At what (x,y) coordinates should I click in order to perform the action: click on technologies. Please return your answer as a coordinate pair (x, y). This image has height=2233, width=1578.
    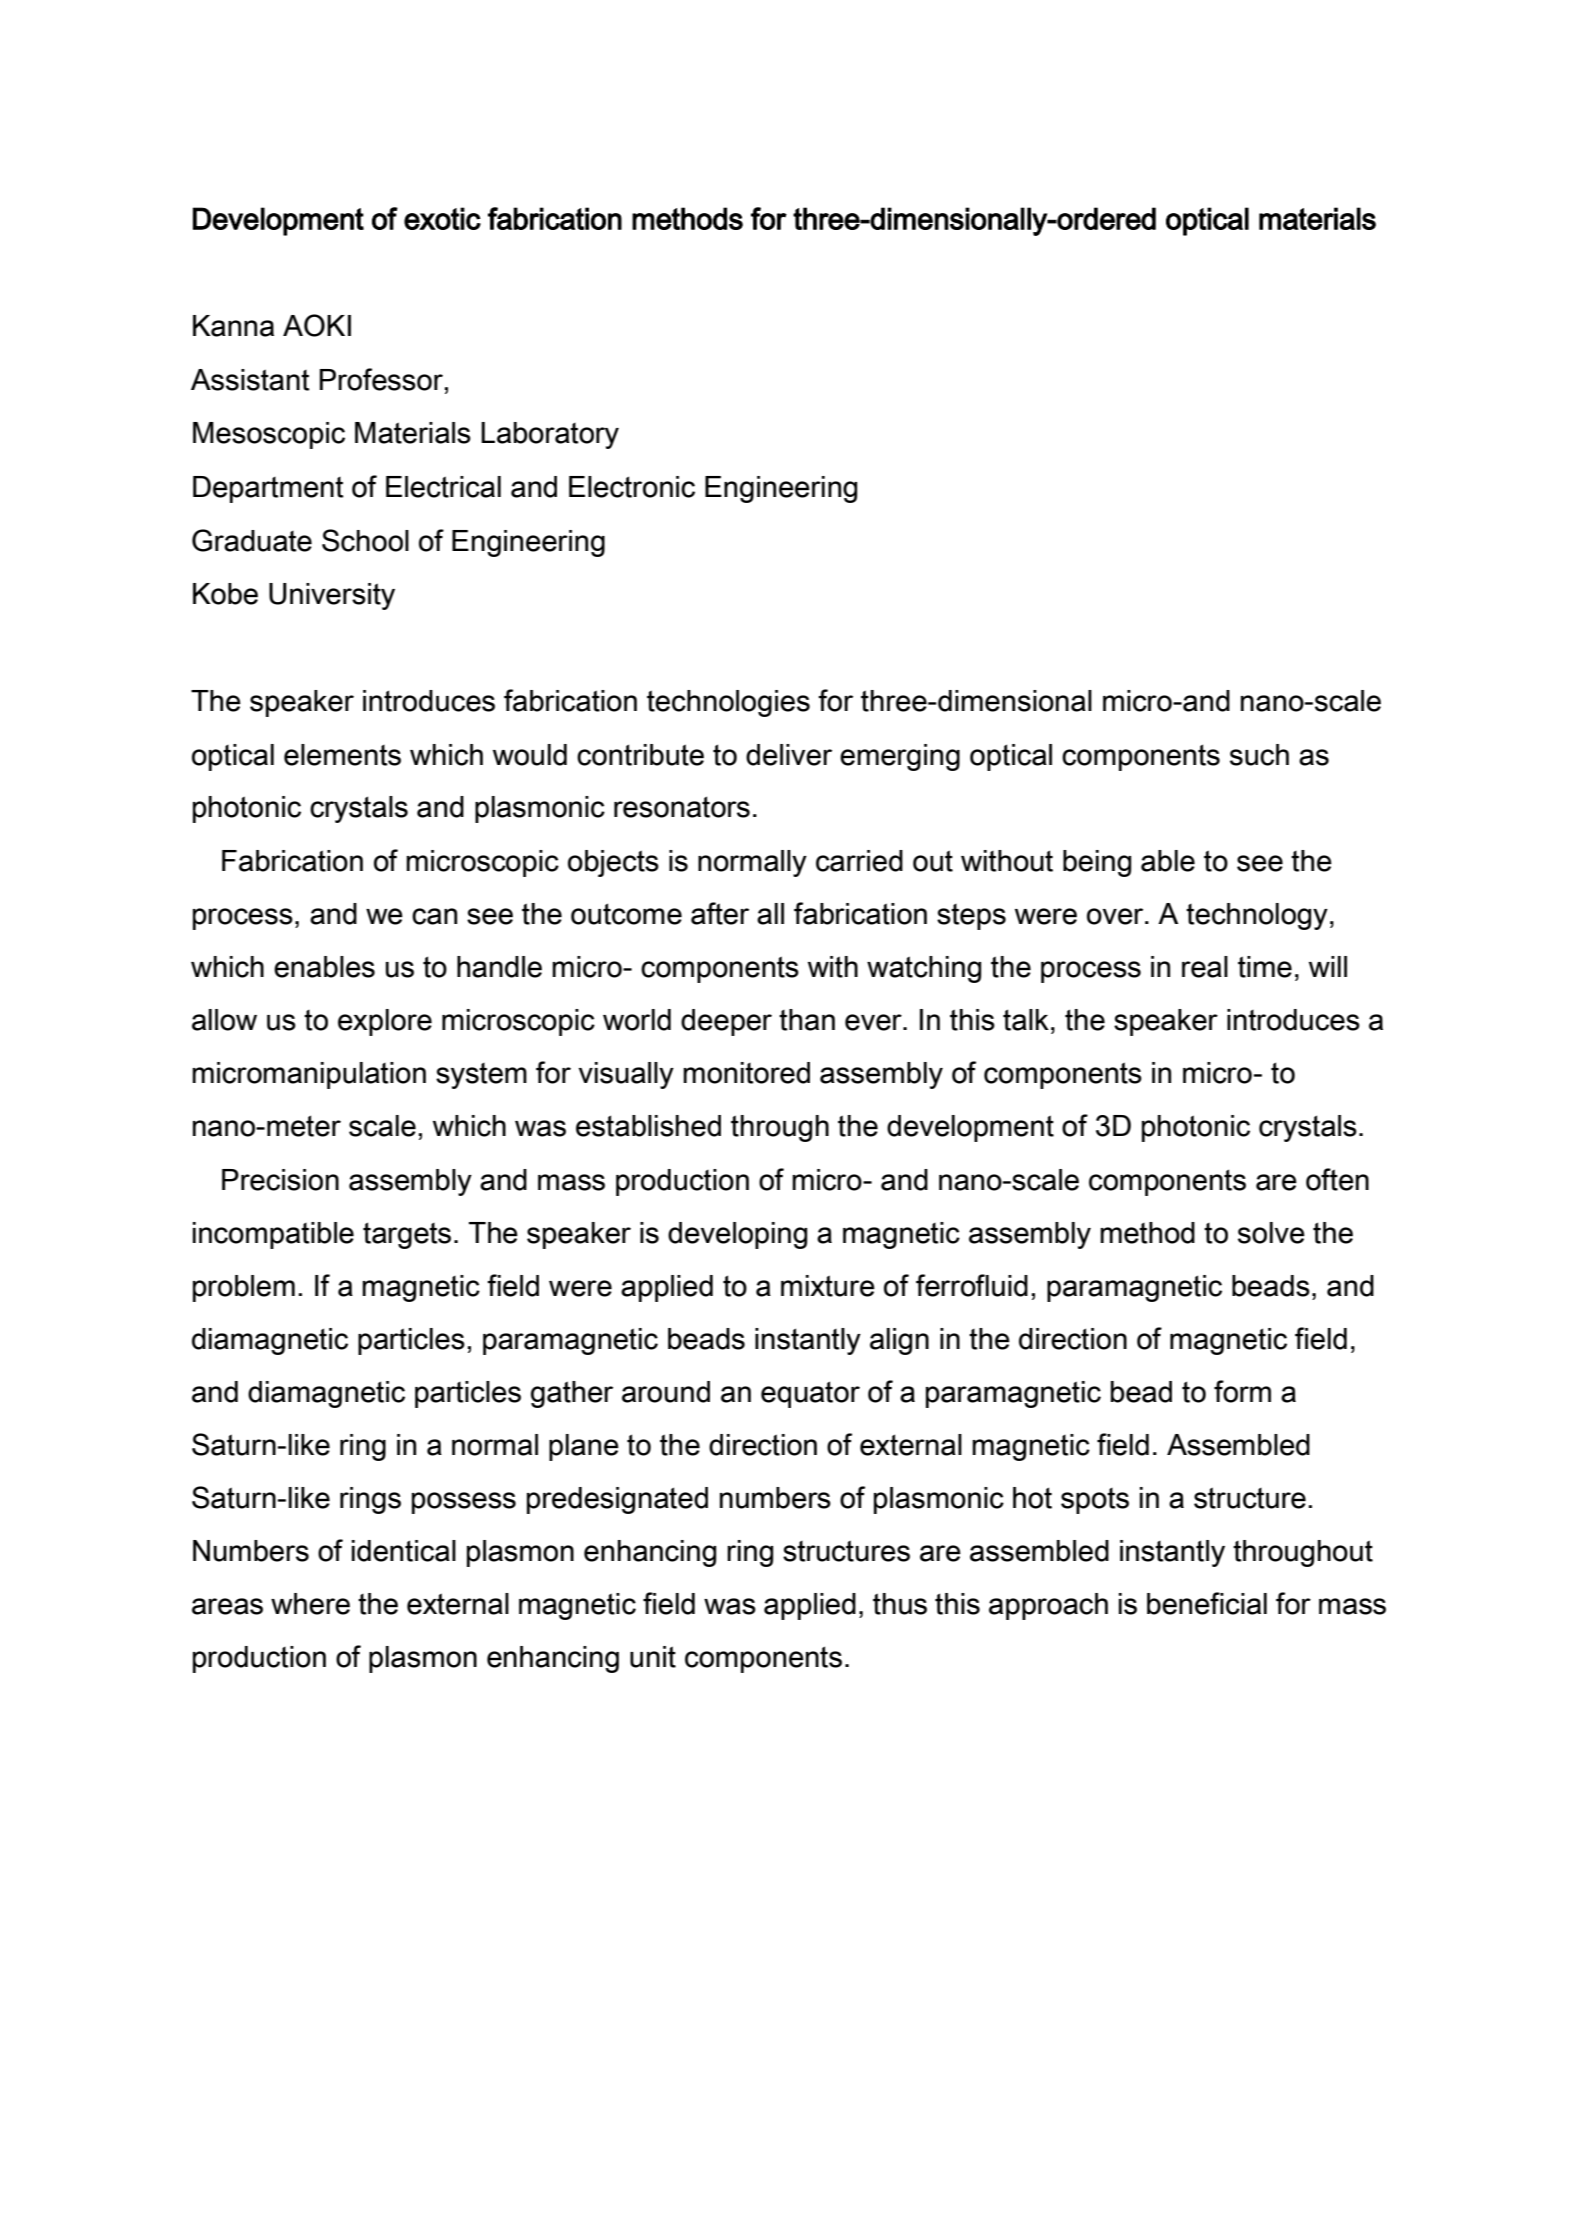
    Looking at the image, I should click on (728, 703).
